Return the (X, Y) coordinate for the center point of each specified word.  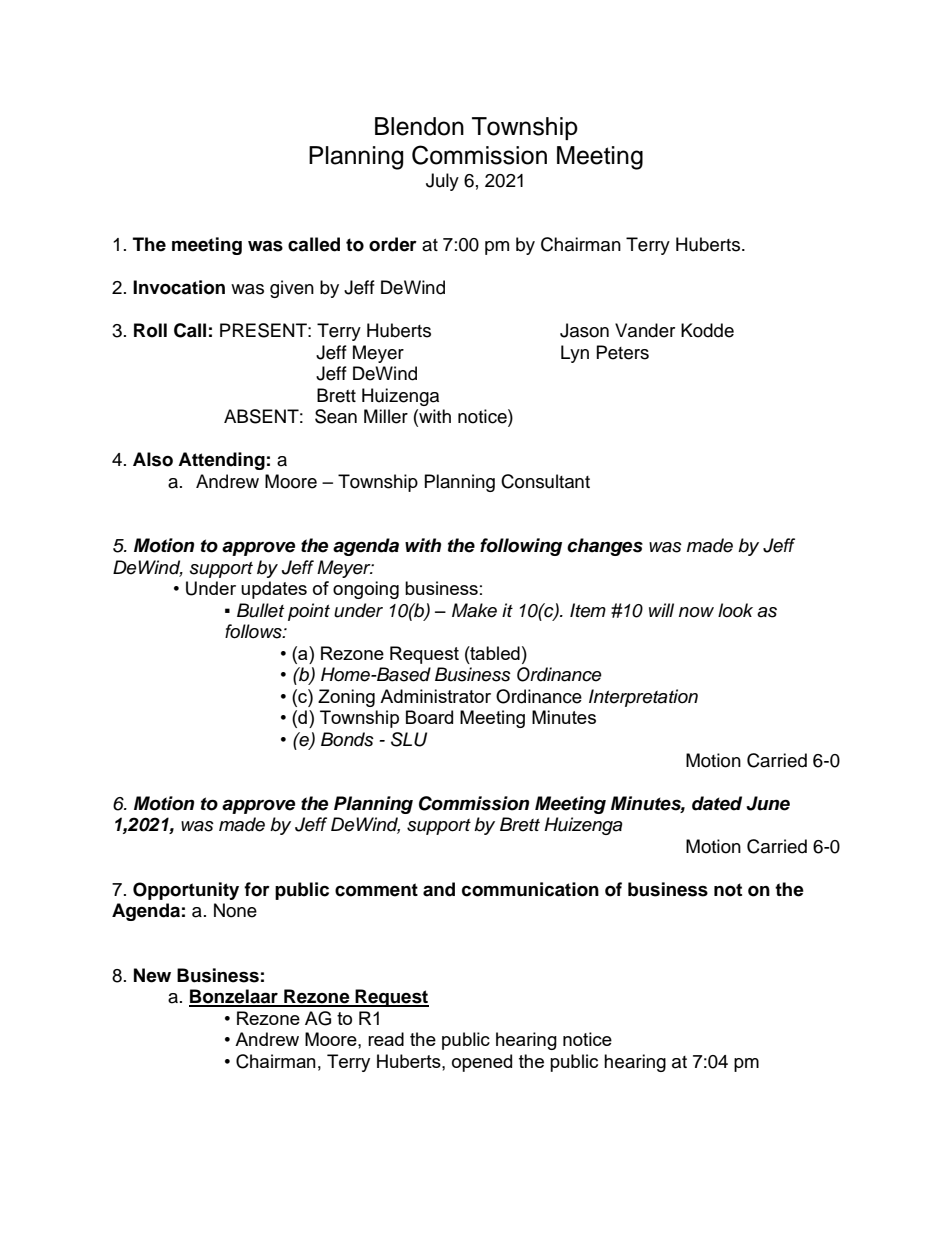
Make (474, 610)
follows (254, 631)
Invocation (179, 287)
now (696, 612)
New (152, 975)
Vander (645, 330)
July (442, 182)
